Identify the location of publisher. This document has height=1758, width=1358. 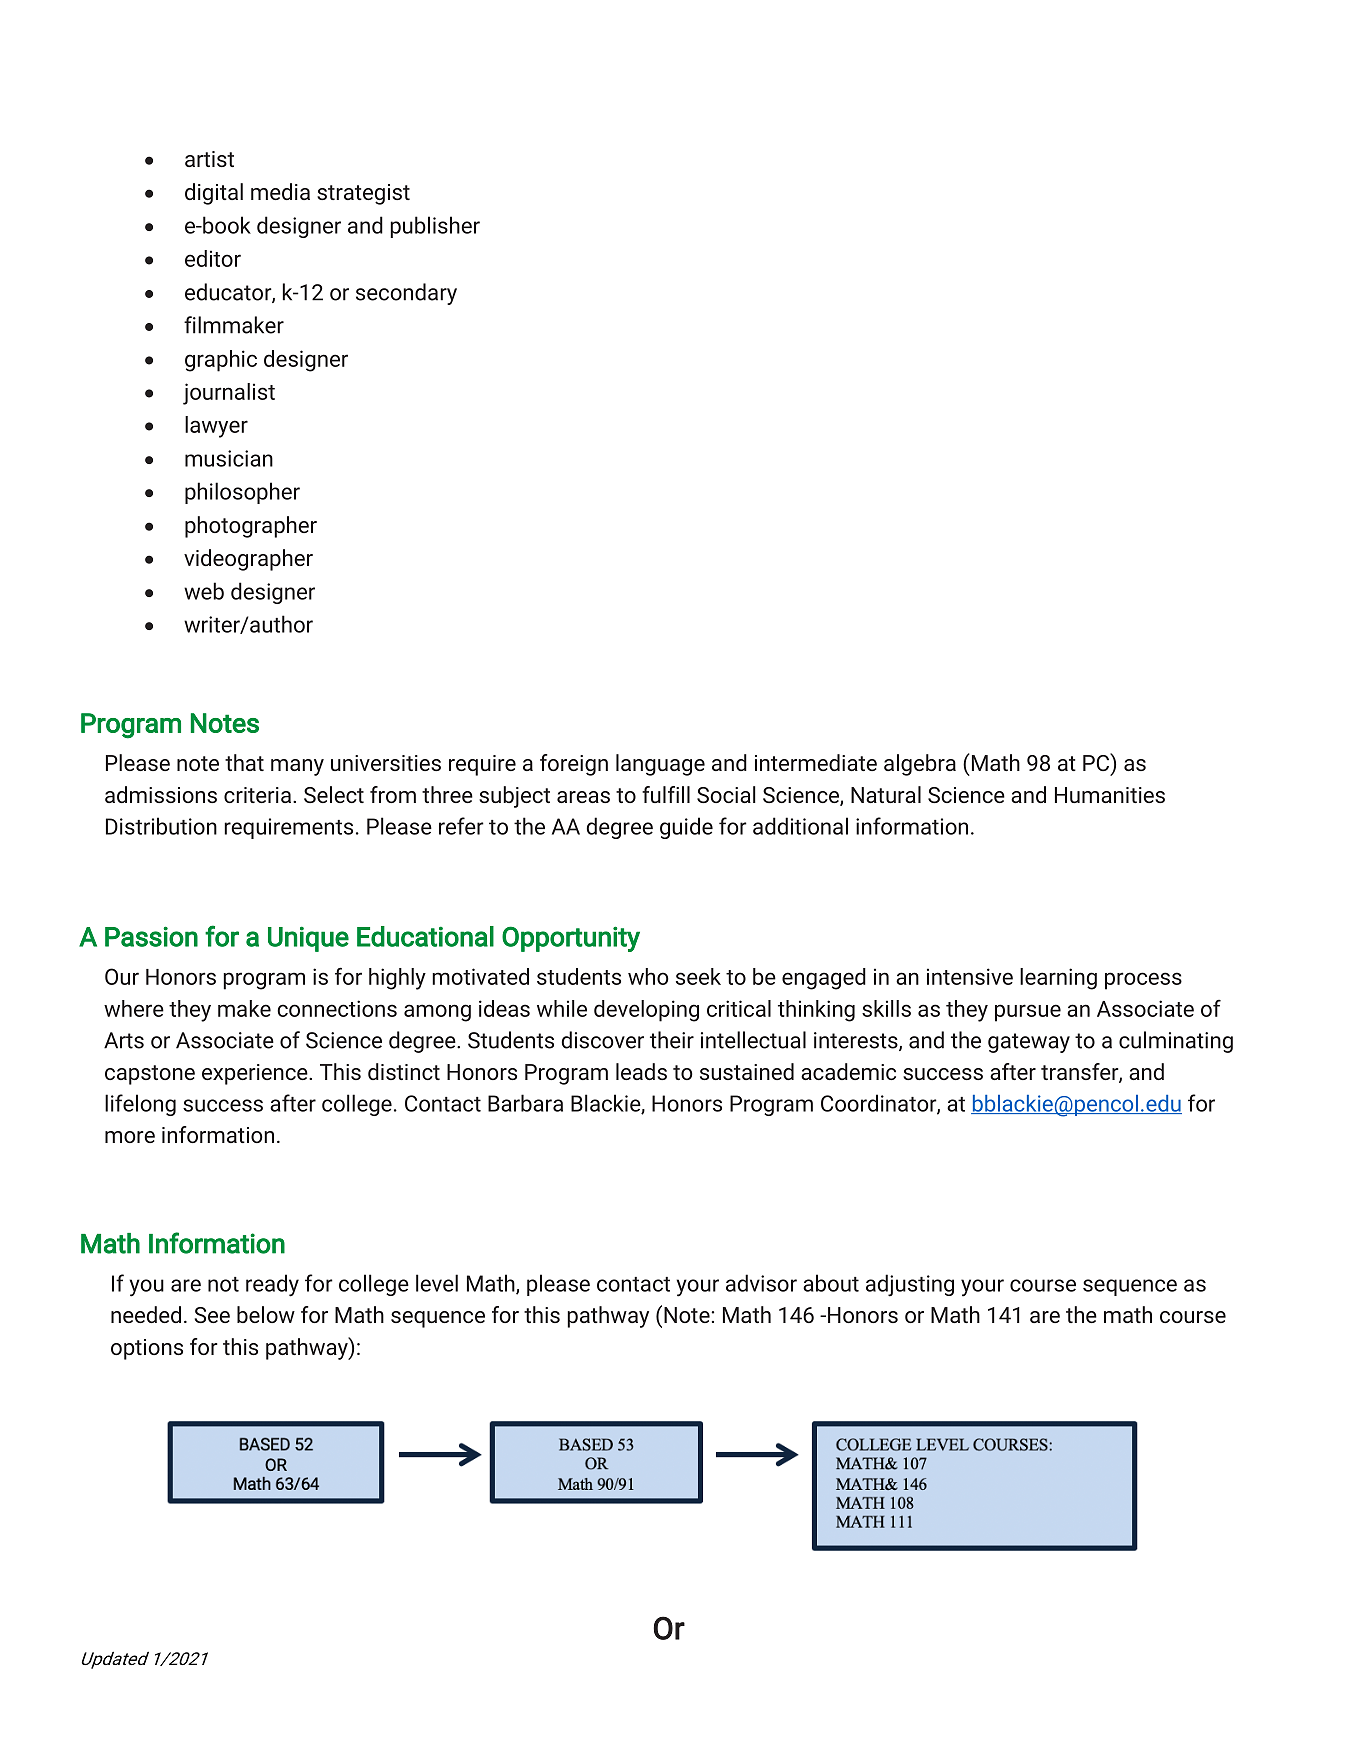
(435, 227).
